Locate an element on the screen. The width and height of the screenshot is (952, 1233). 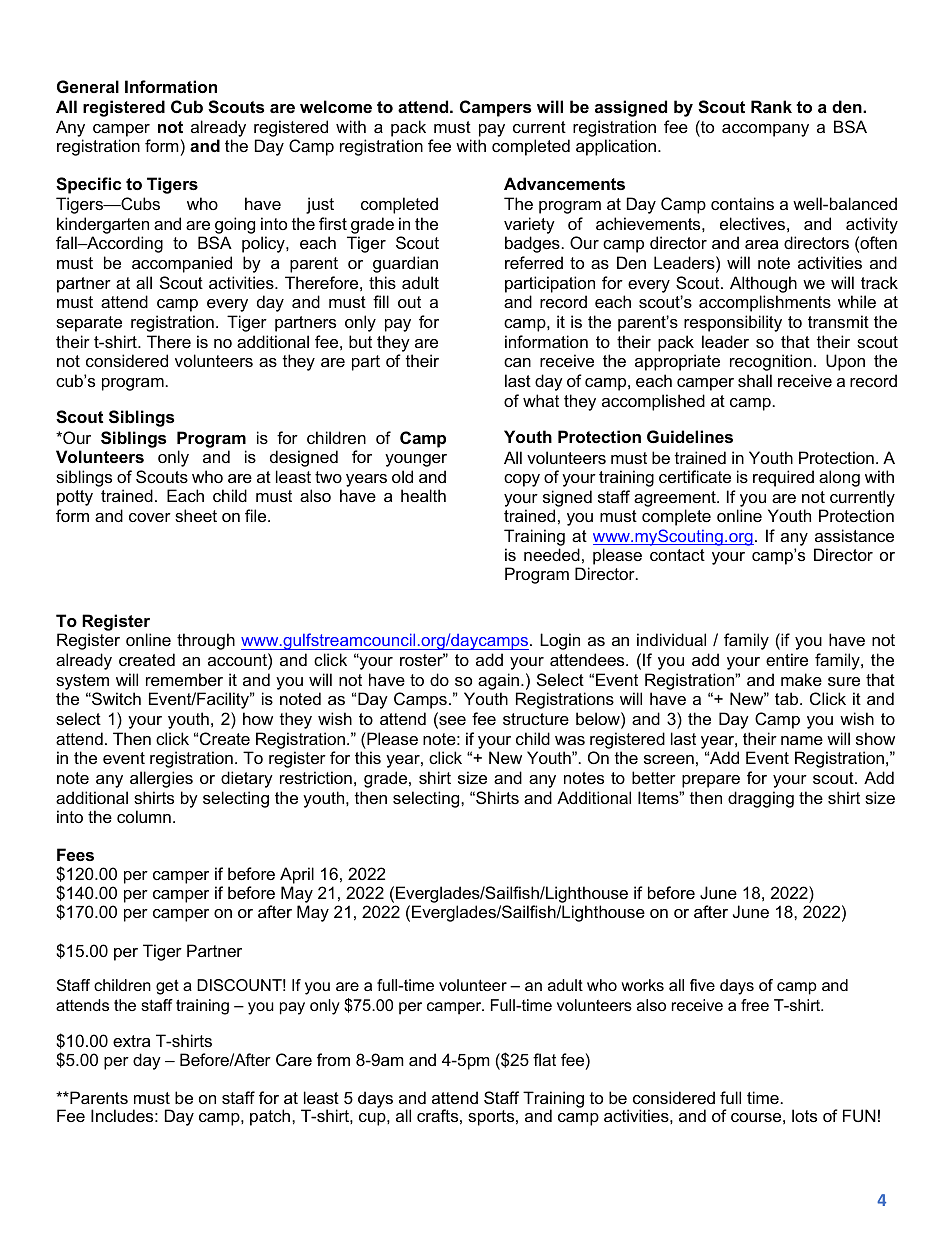
General is located at coordinates (88, 86).
